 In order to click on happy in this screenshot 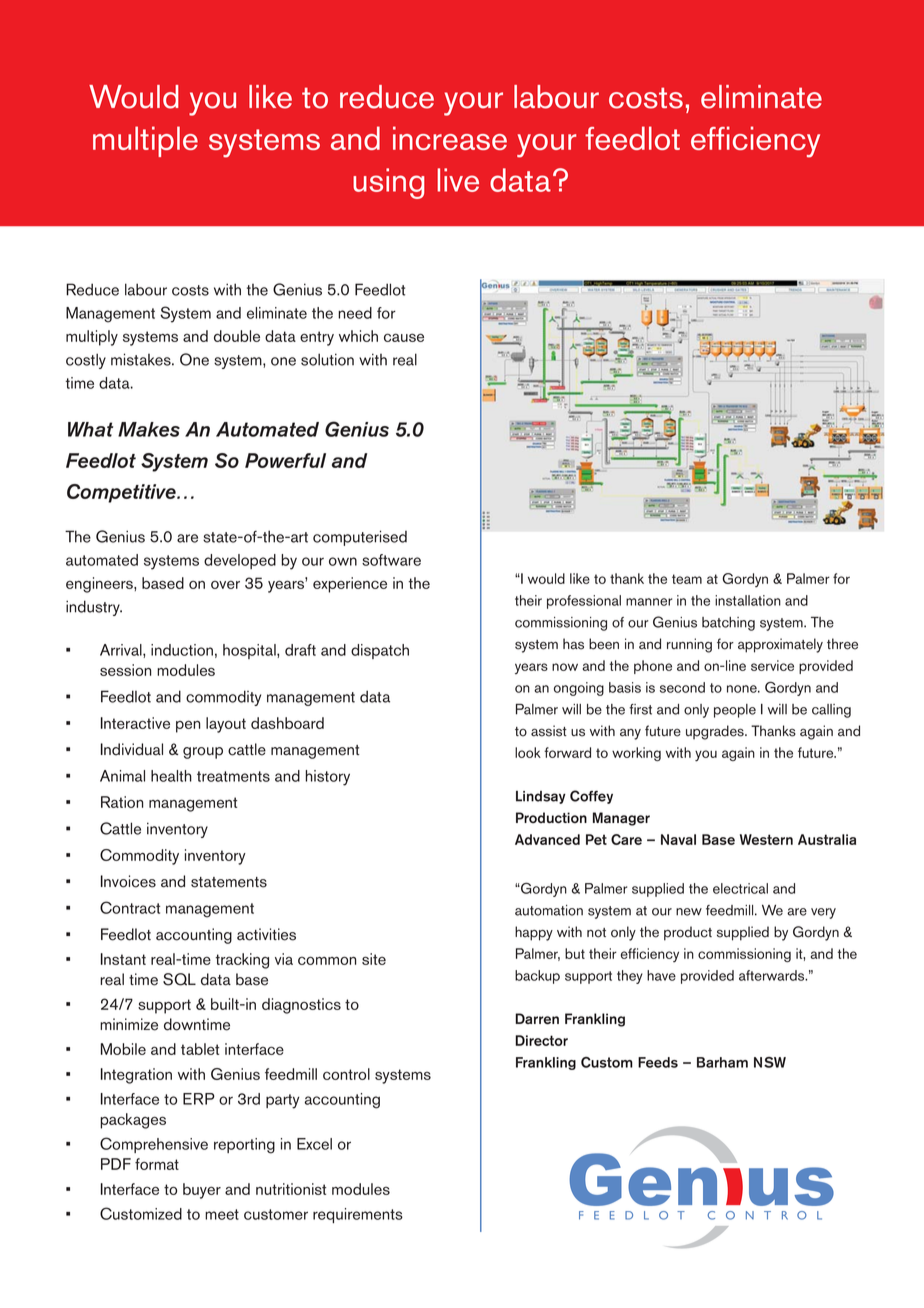, I will do `click(534, 933)`.
